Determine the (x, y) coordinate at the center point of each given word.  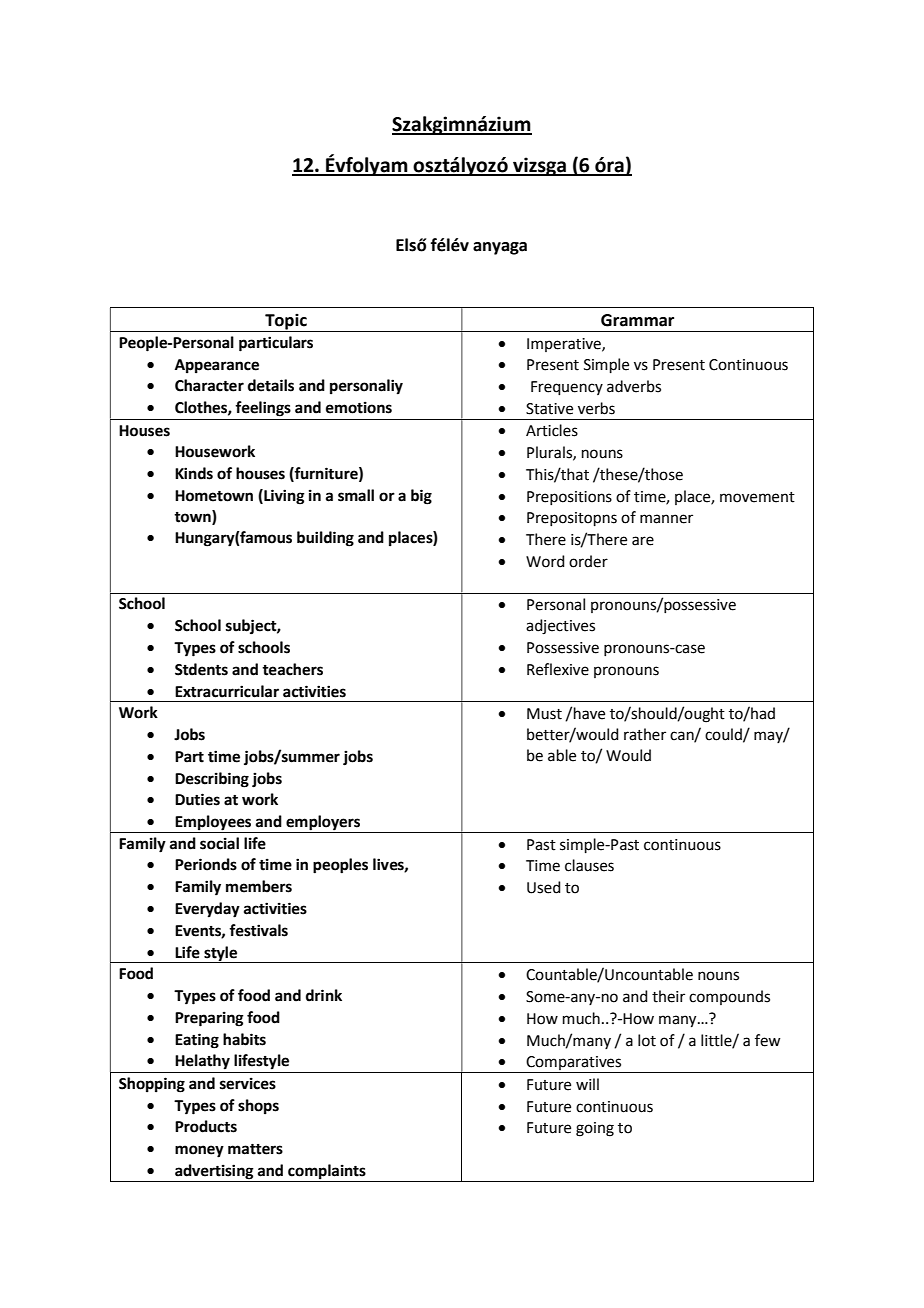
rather (645, 734)
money (199, 1151)
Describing (212, 780)
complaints (327, 1172)
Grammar (637, 320)
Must (544, 714)
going (595, 1129)
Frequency (567, 388)
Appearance (217, 366)
